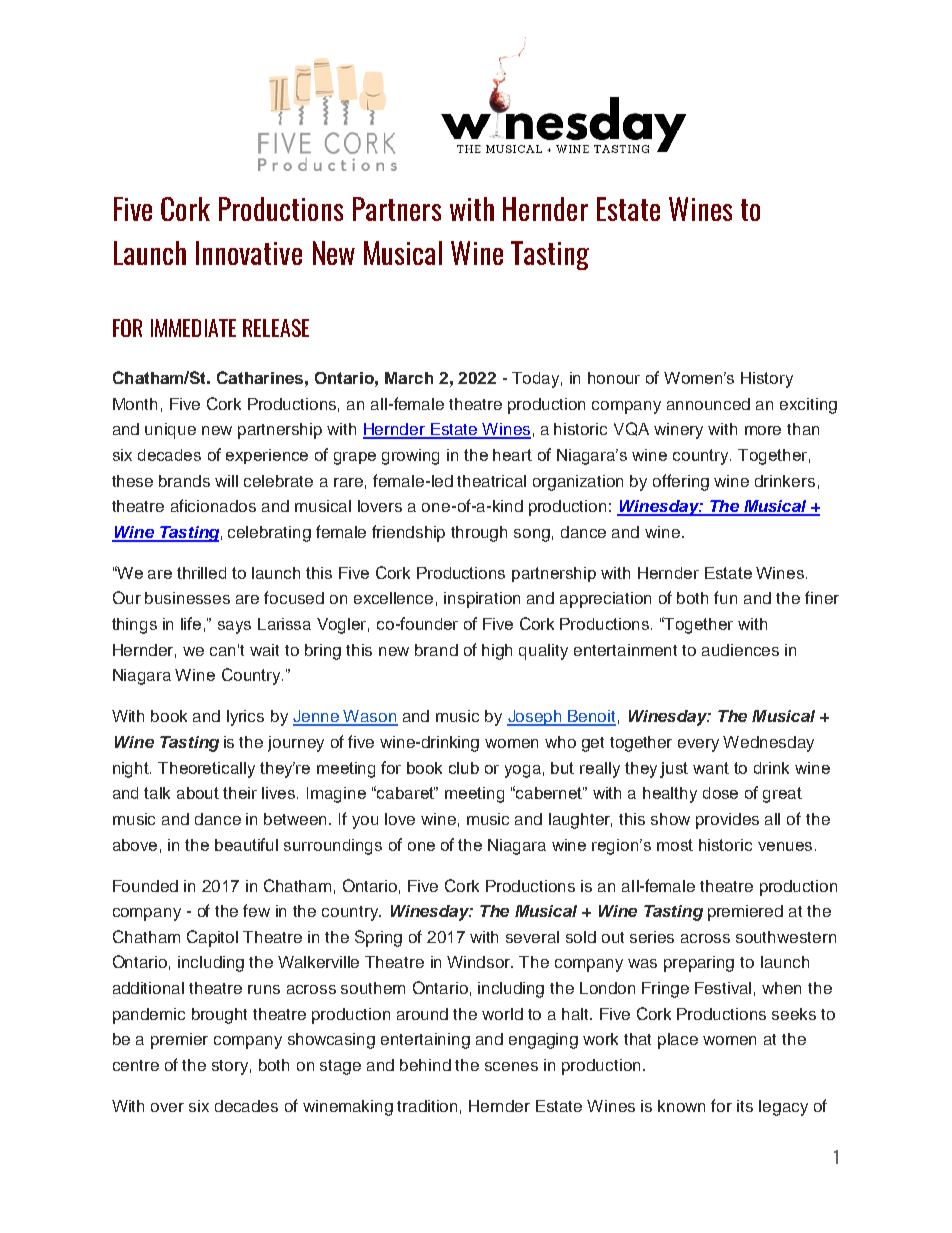 The width and height of the screenshot is (952, 1233). What do you see at coordinates (614, 378) in the screenshot?
I see `honour` at bounding box center [614, 378].
